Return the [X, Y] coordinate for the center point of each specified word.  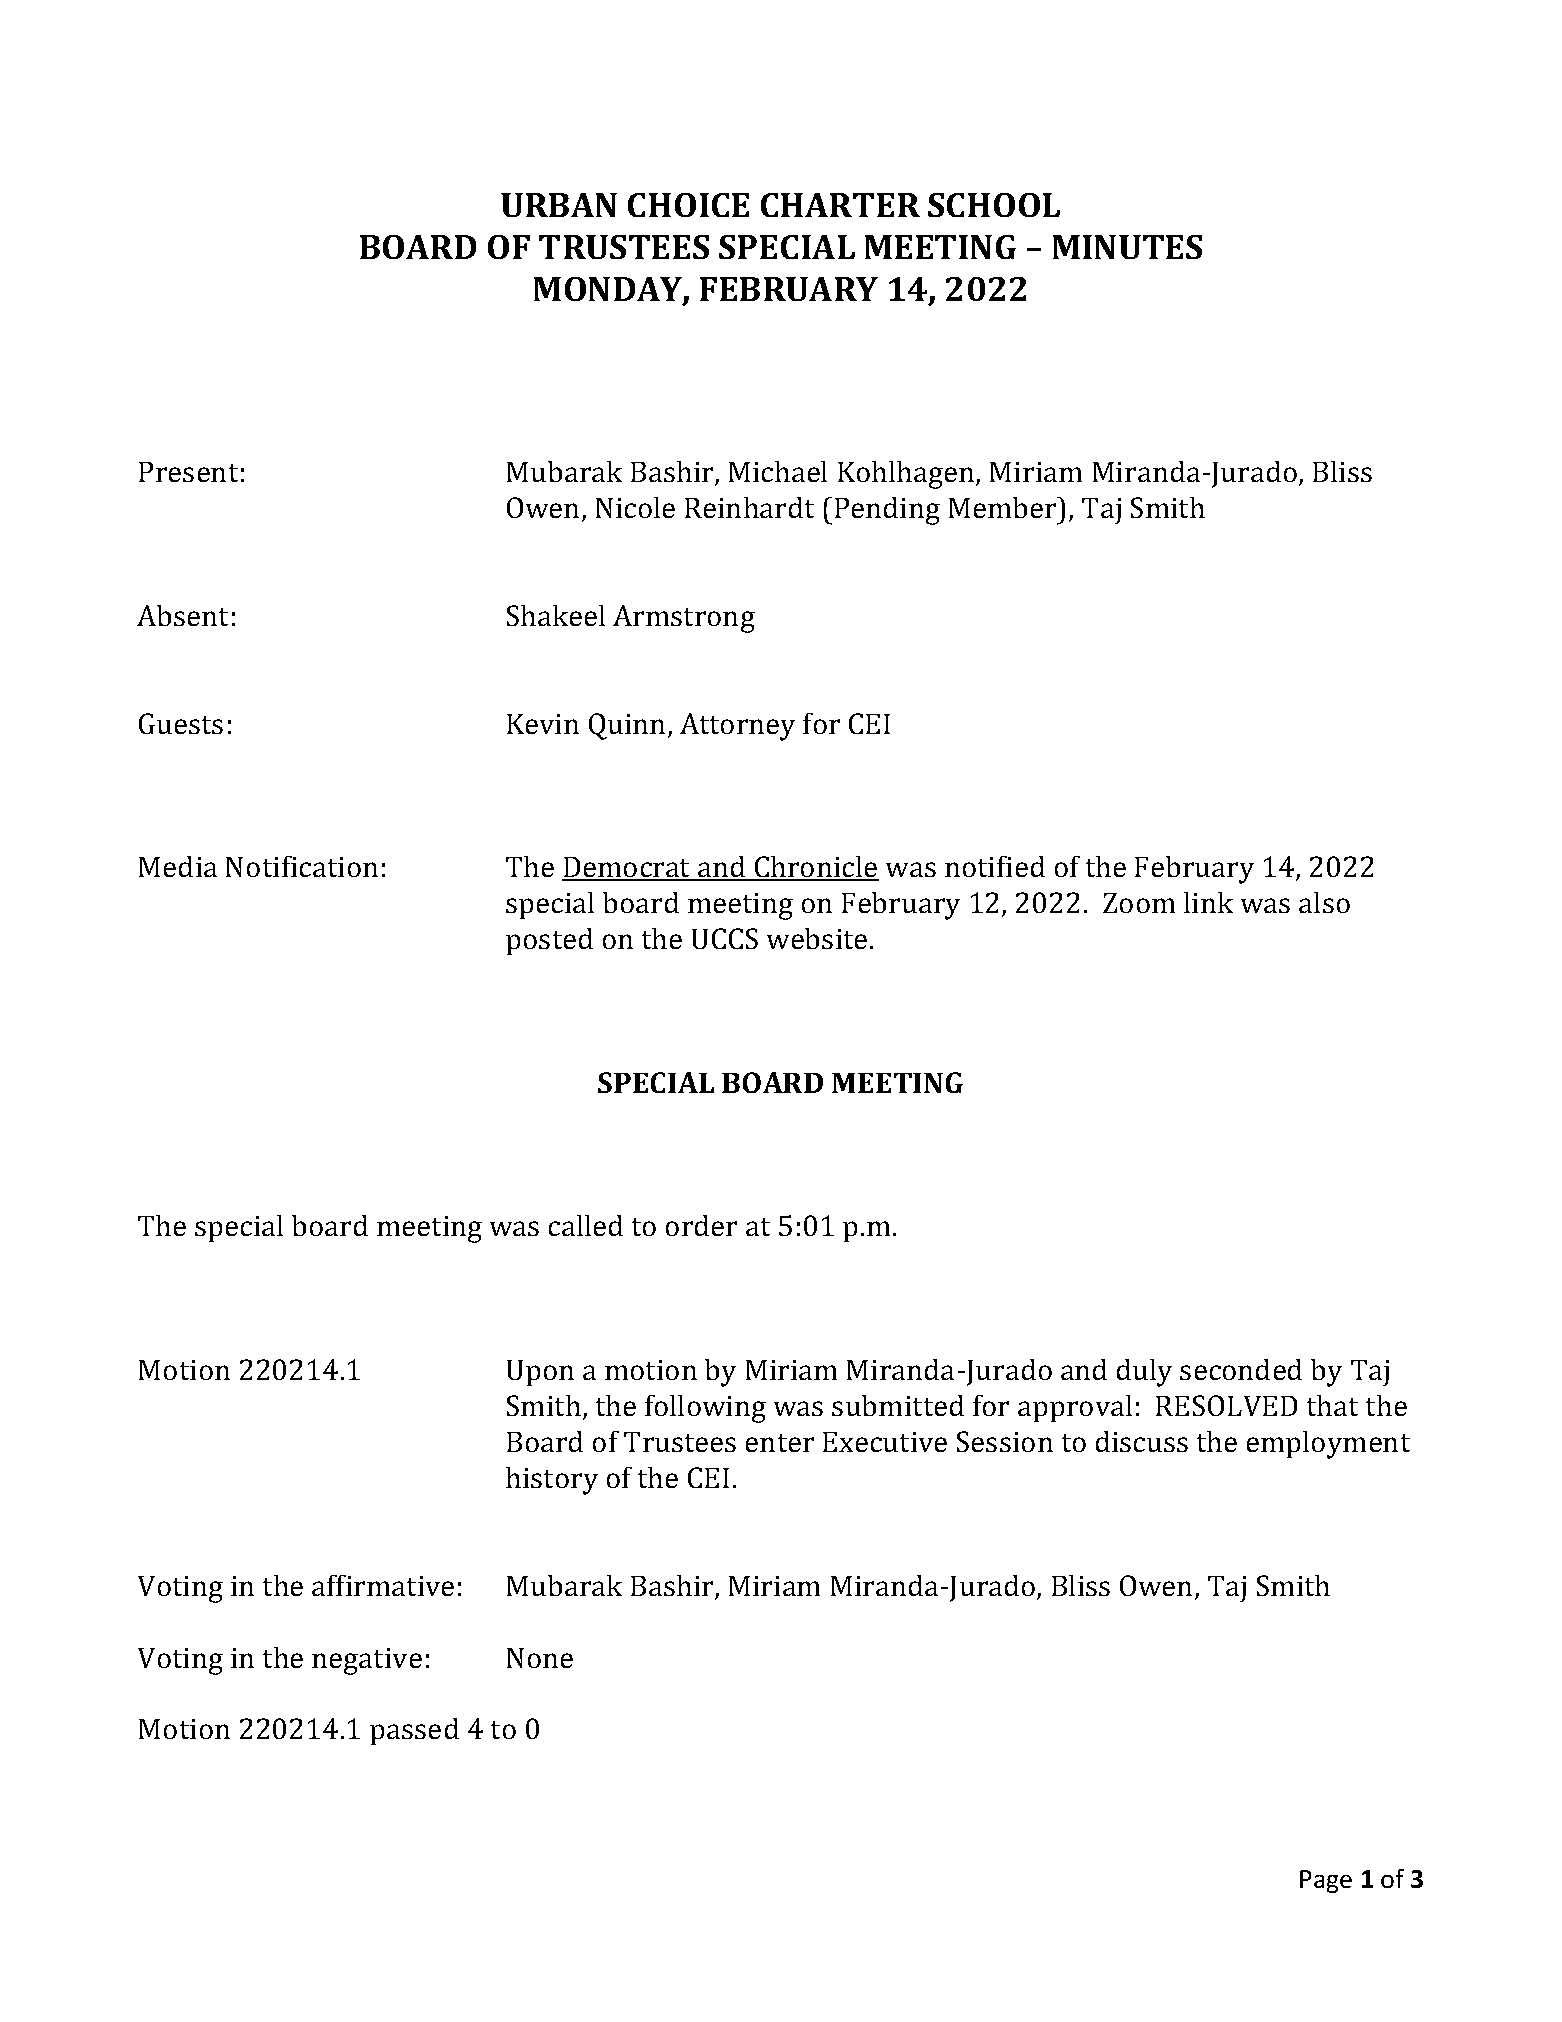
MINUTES [1127, 247]
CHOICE [688, 205]
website [817, 938]
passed [414, 1731]
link [1208, 902]
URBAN [559, 205]
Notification [302, 866]
